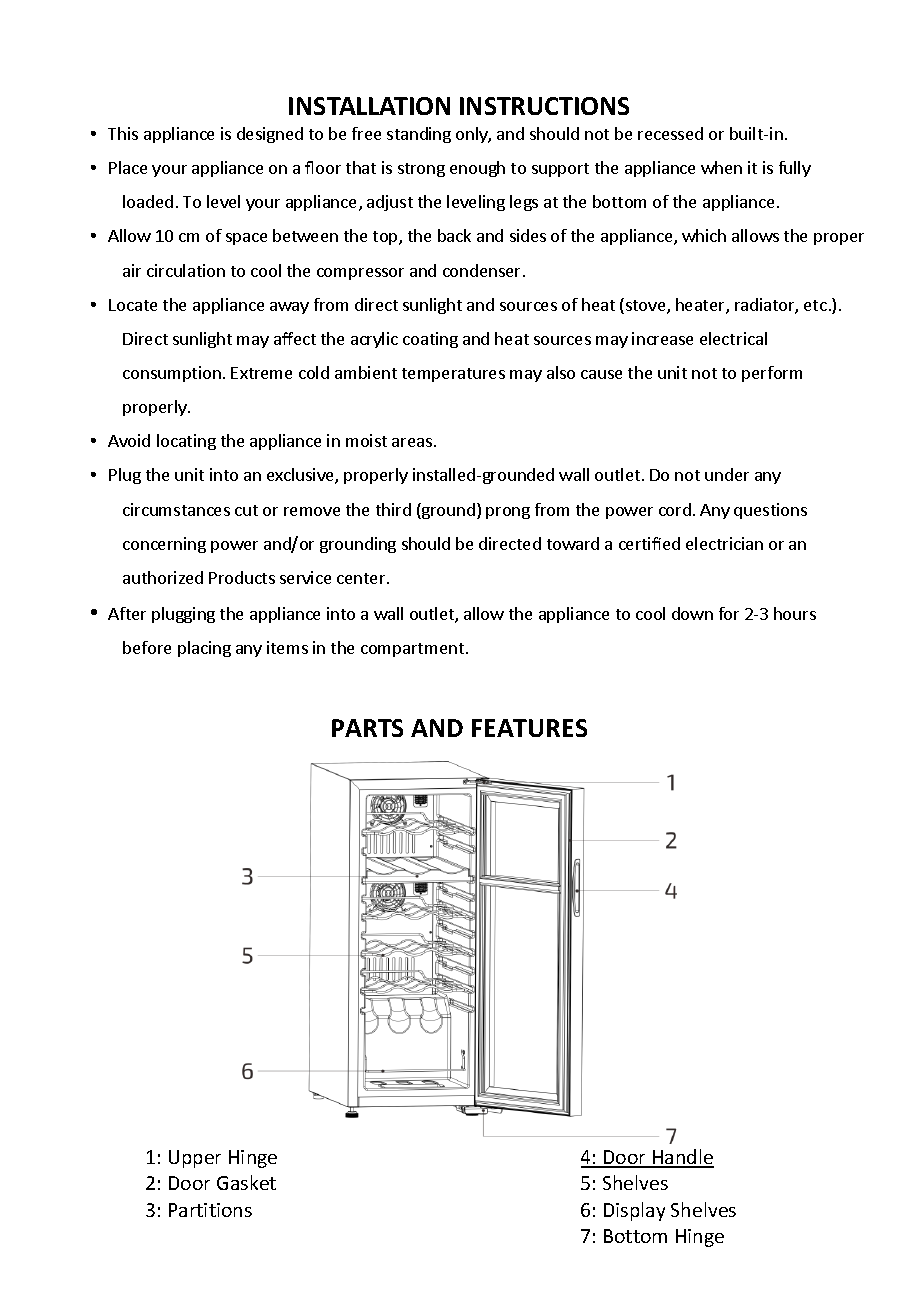 Image resolution: width=924 pixels, height=1308 pixels. Describe the element at coordinates (682, 1158) in the screenshot. I see `Handle` at that location.
